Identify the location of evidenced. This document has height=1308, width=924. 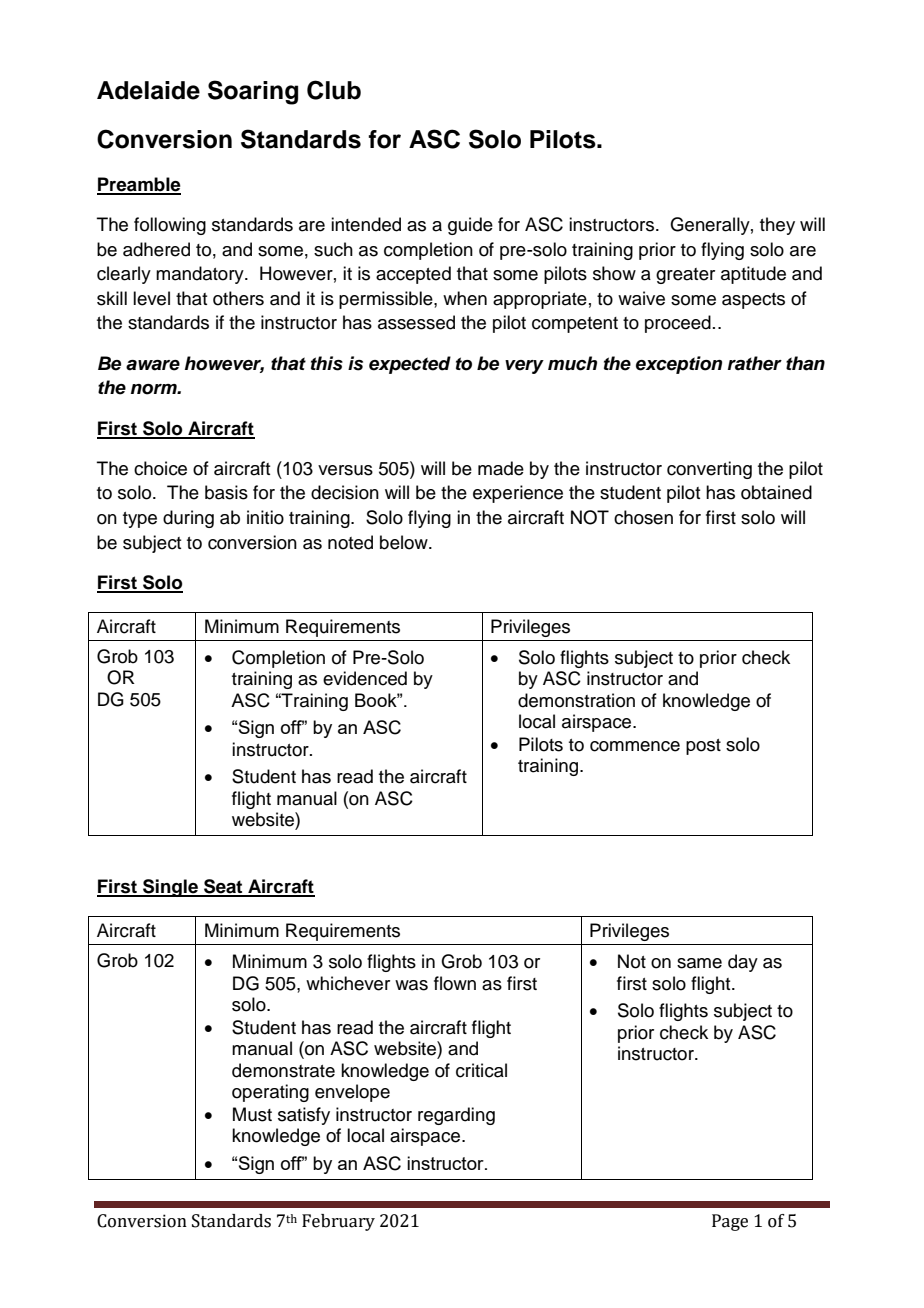
(365, 678).
